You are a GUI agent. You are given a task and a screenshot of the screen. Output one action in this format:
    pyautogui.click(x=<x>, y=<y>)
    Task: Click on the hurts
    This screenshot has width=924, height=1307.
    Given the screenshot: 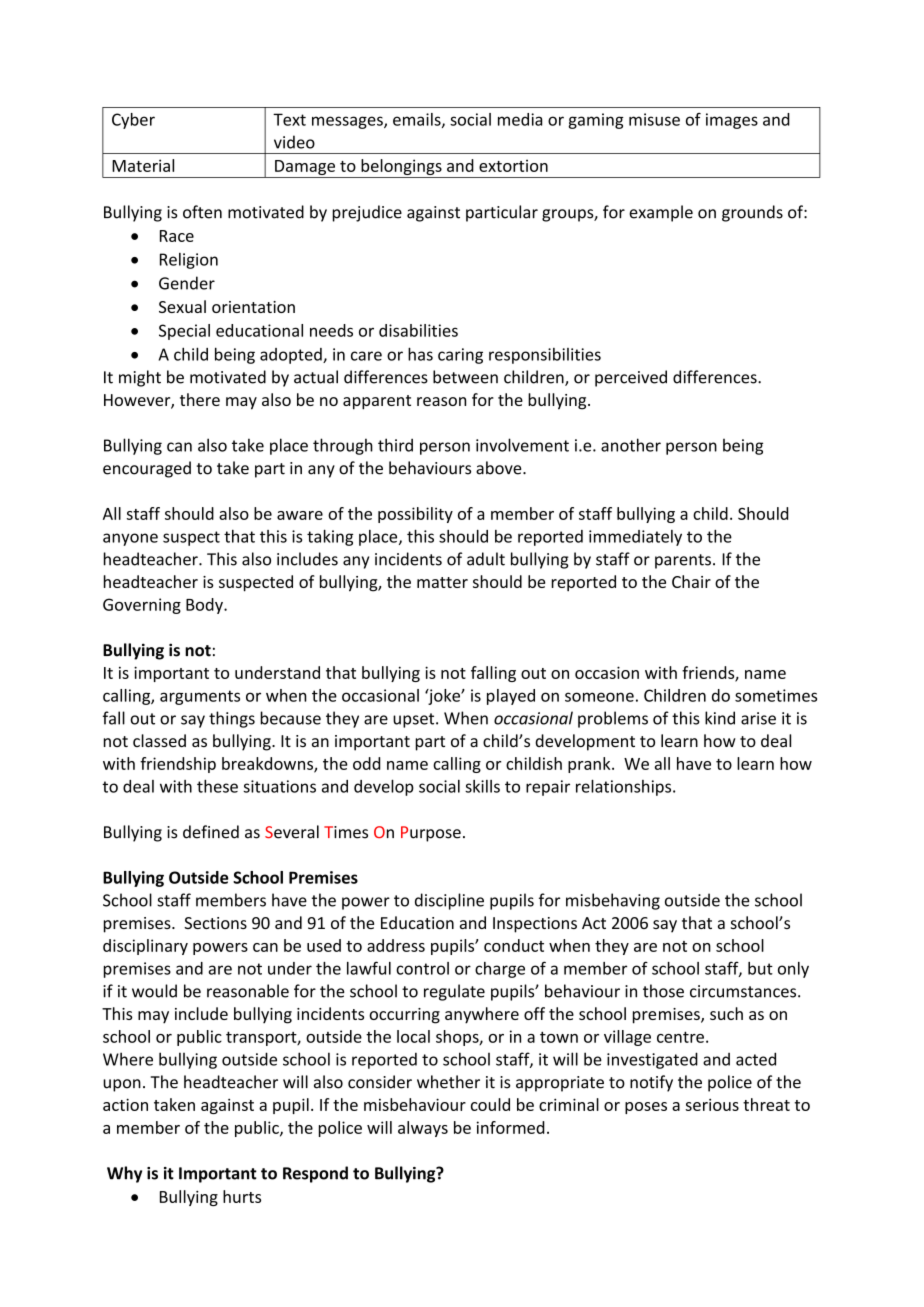 What is the action you would take?
    pyautogui.click(x=242, y=1196)
